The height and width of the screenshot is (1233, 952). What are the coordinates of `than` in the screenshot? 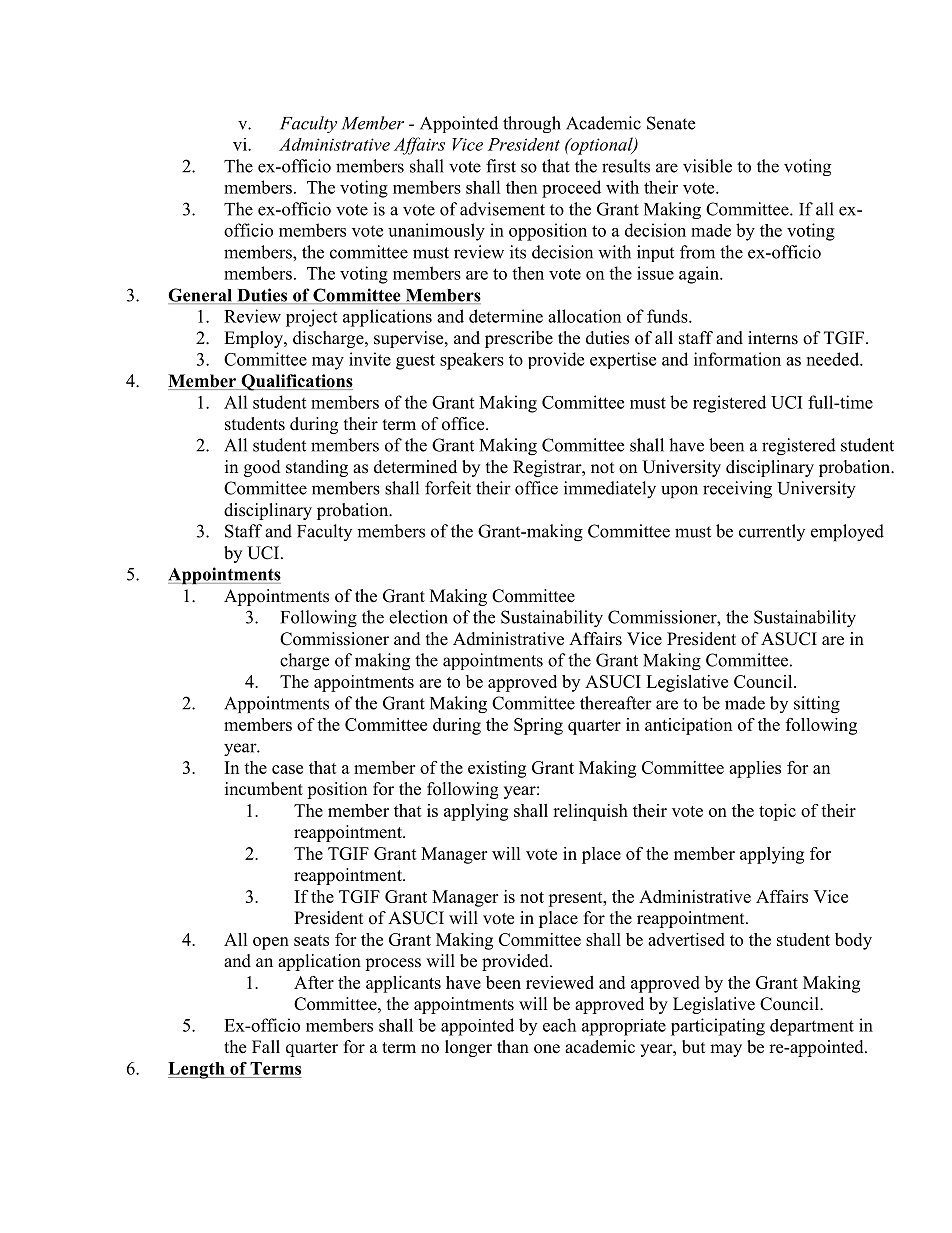 It's located at (513, 1046).
